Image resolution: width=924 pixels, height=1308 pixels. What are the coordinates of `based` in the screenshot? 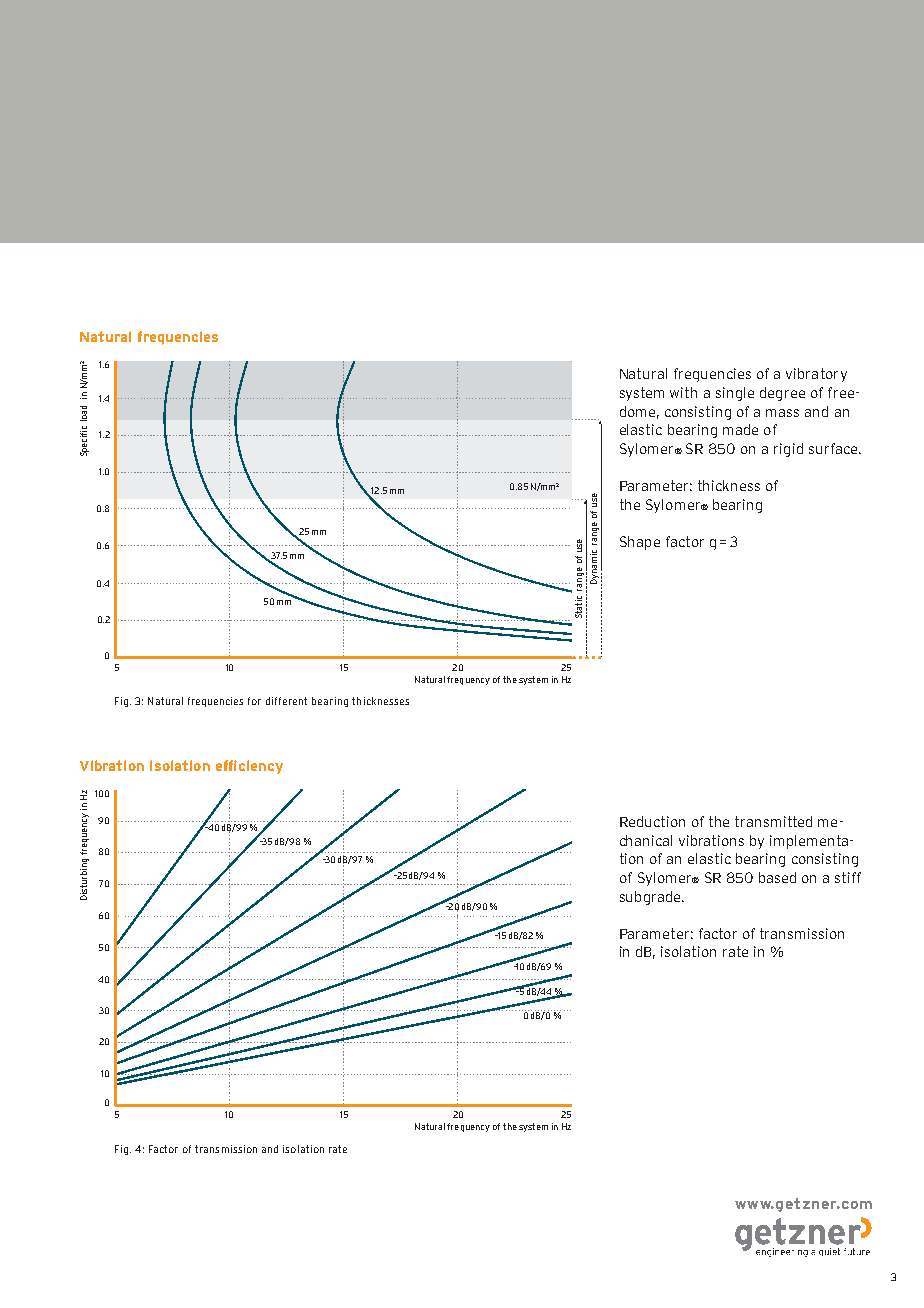 It's located at (777, 877).
